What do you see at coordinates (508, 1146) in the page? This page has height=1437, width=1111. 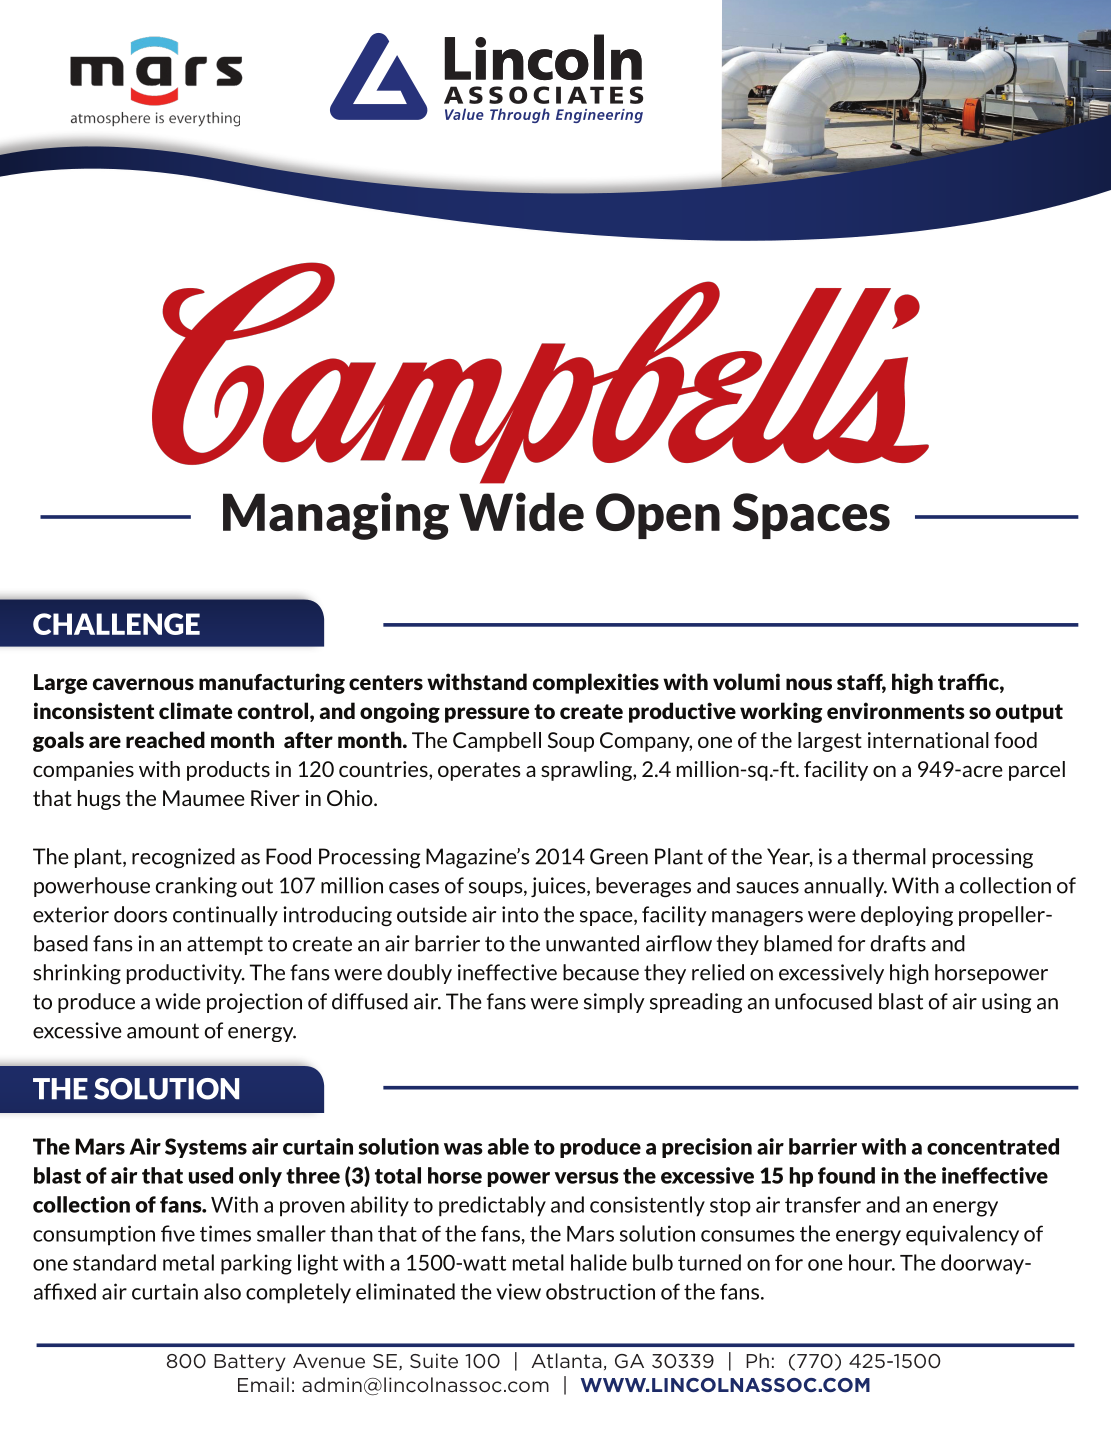 I see `able` at bounding box center [508, 1146].
